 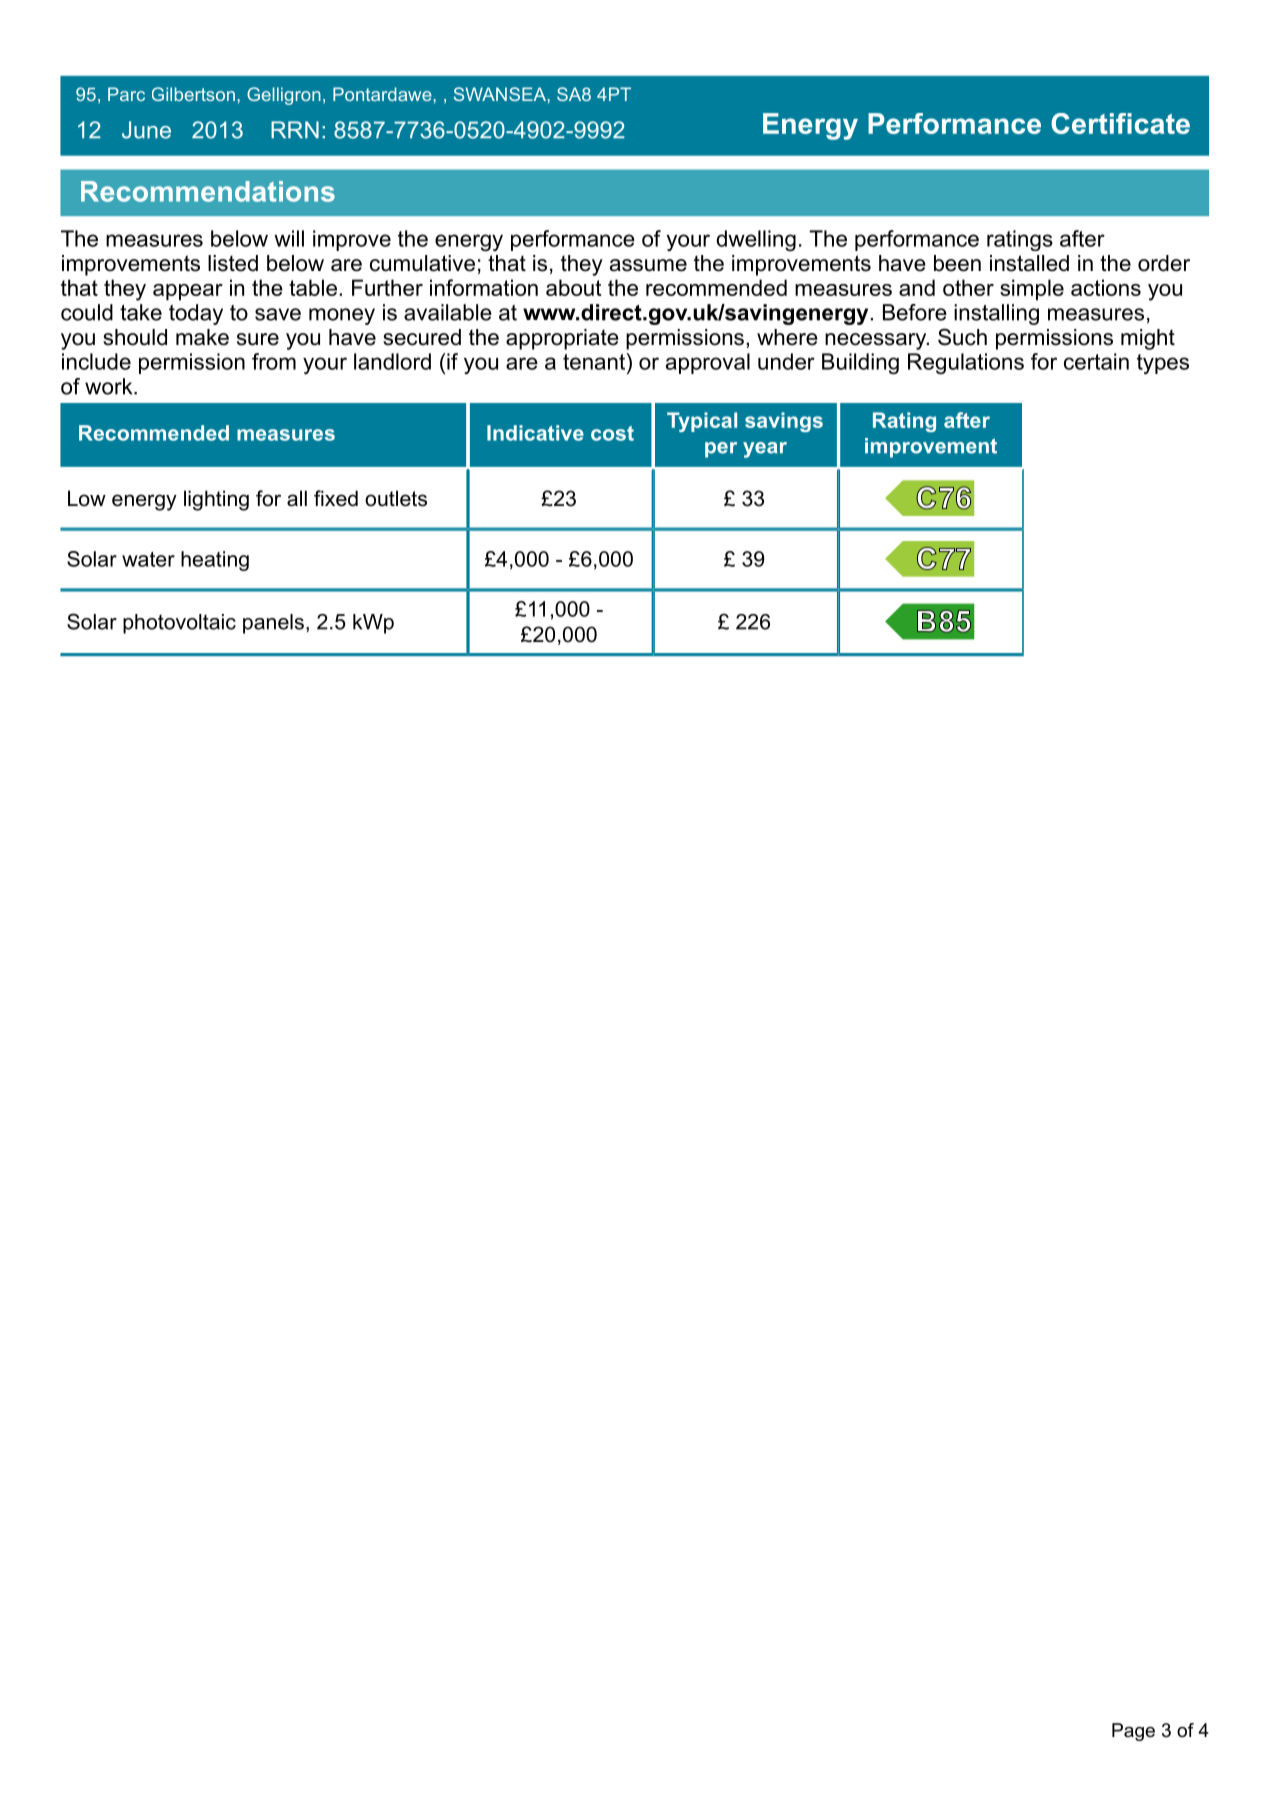 What do you see at coordinates (215, 561) in the page?
I see `heating` at bounding box center [215, 561].
